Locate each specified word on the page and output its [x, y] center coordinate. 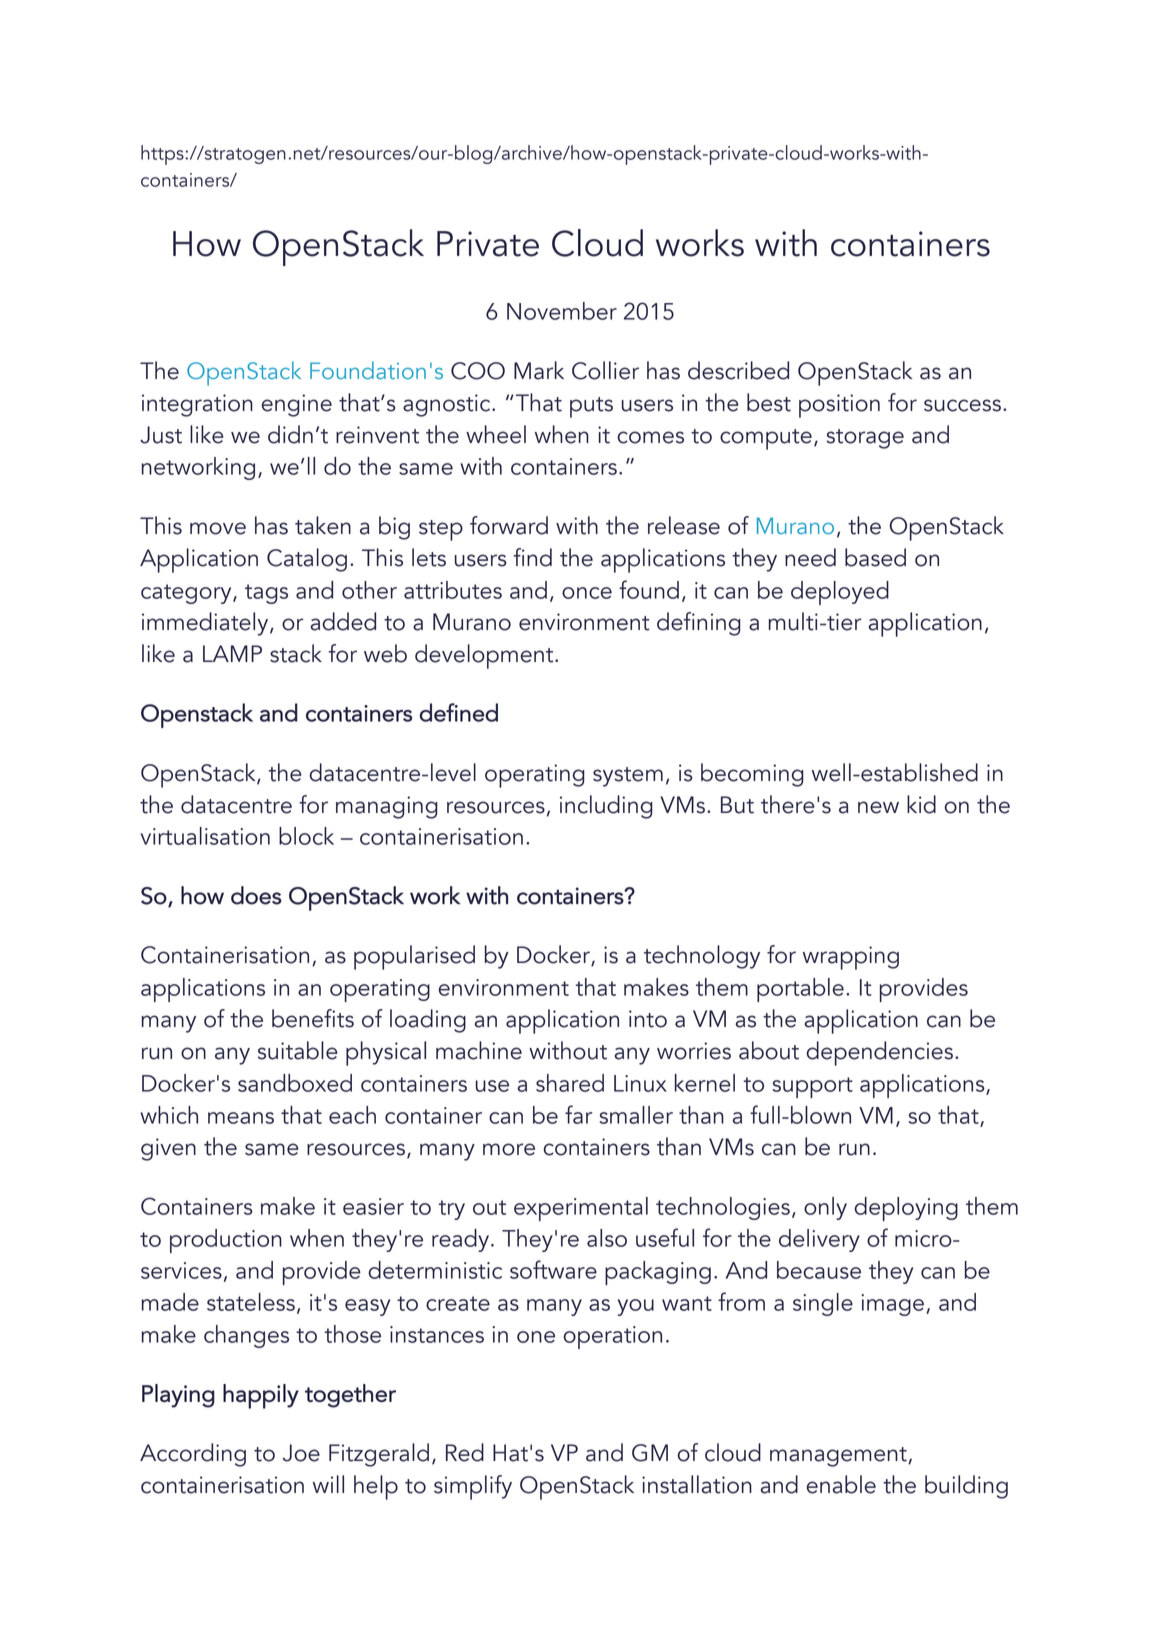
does [256, 895]
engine [296, 405]
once [587, 593]
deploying [906, 1209]
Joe [301, 1453]
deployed [840, 593]
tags [266, 594]
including [606, 807]
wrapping [851, 958]
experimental [581, 1209]
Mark [539, 370]
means [241, 1118]
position [839, 406]
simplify [473, 1487]
